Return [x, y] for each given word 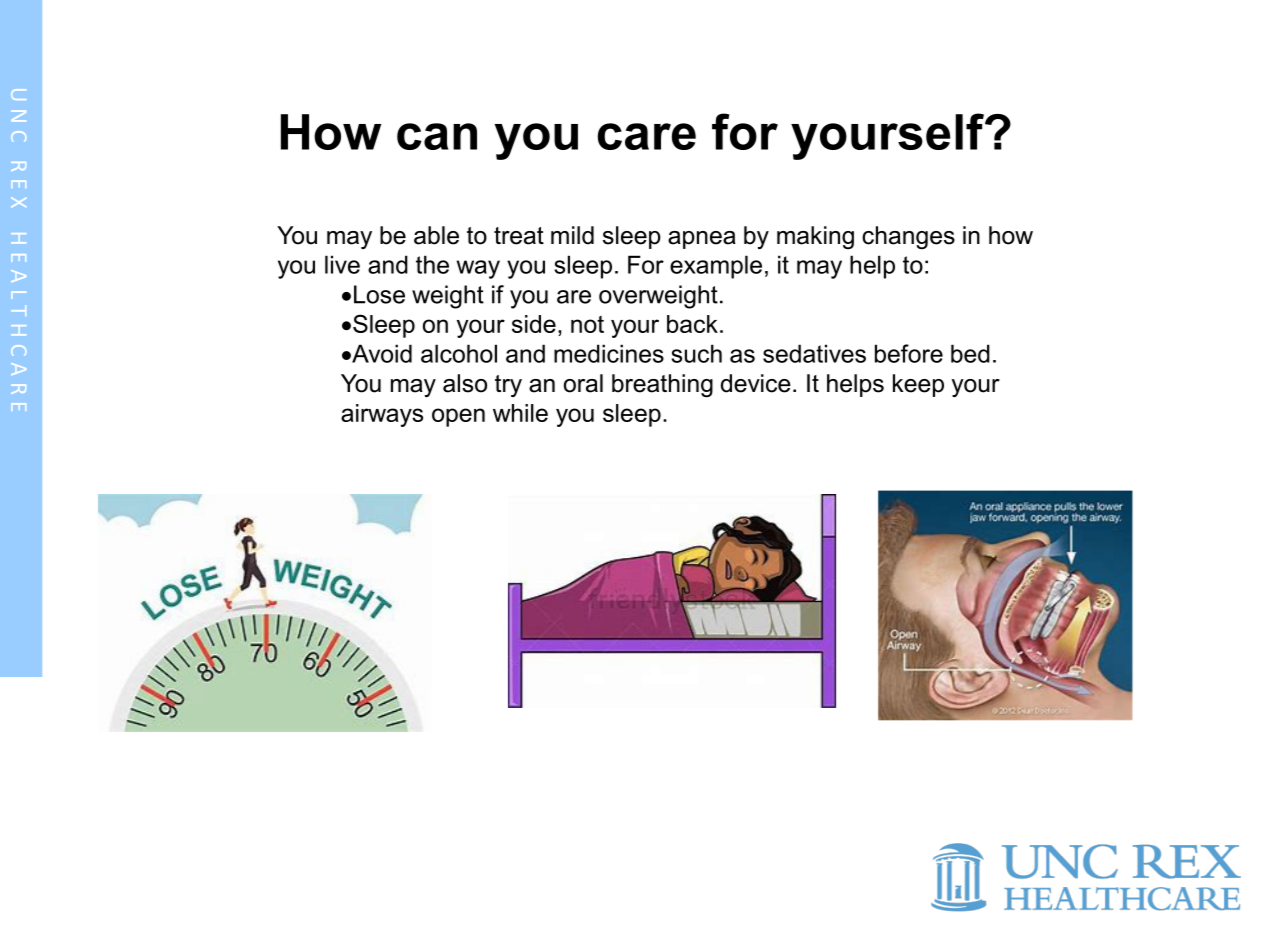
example [716, 267]
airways [382, 415]
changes [908, 237]
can [437, 136]
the [432, 264]
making [815, 237]
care [647, 136]
